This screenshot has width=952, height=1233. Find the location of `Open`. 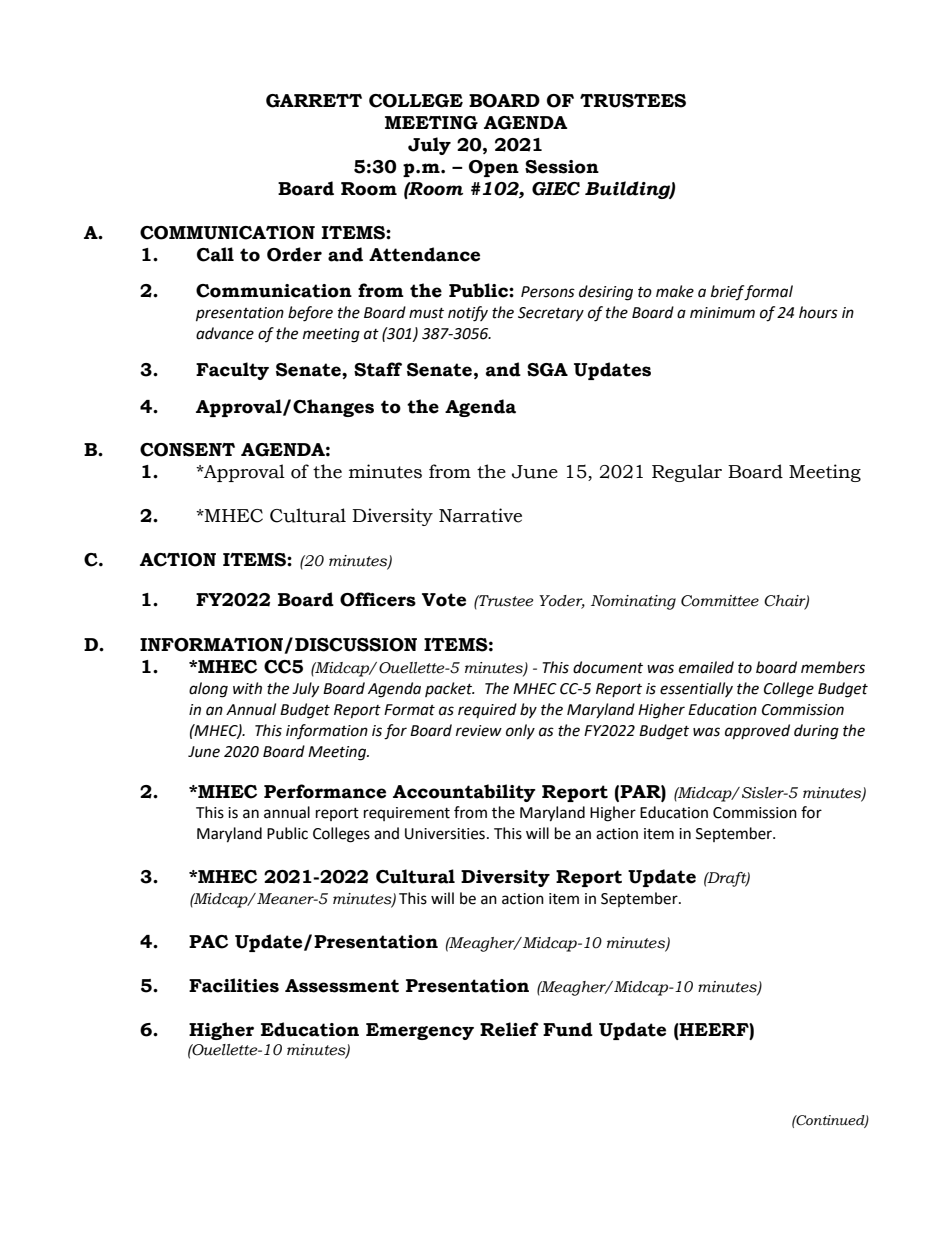

Open is located at coordinates (494, 168).
